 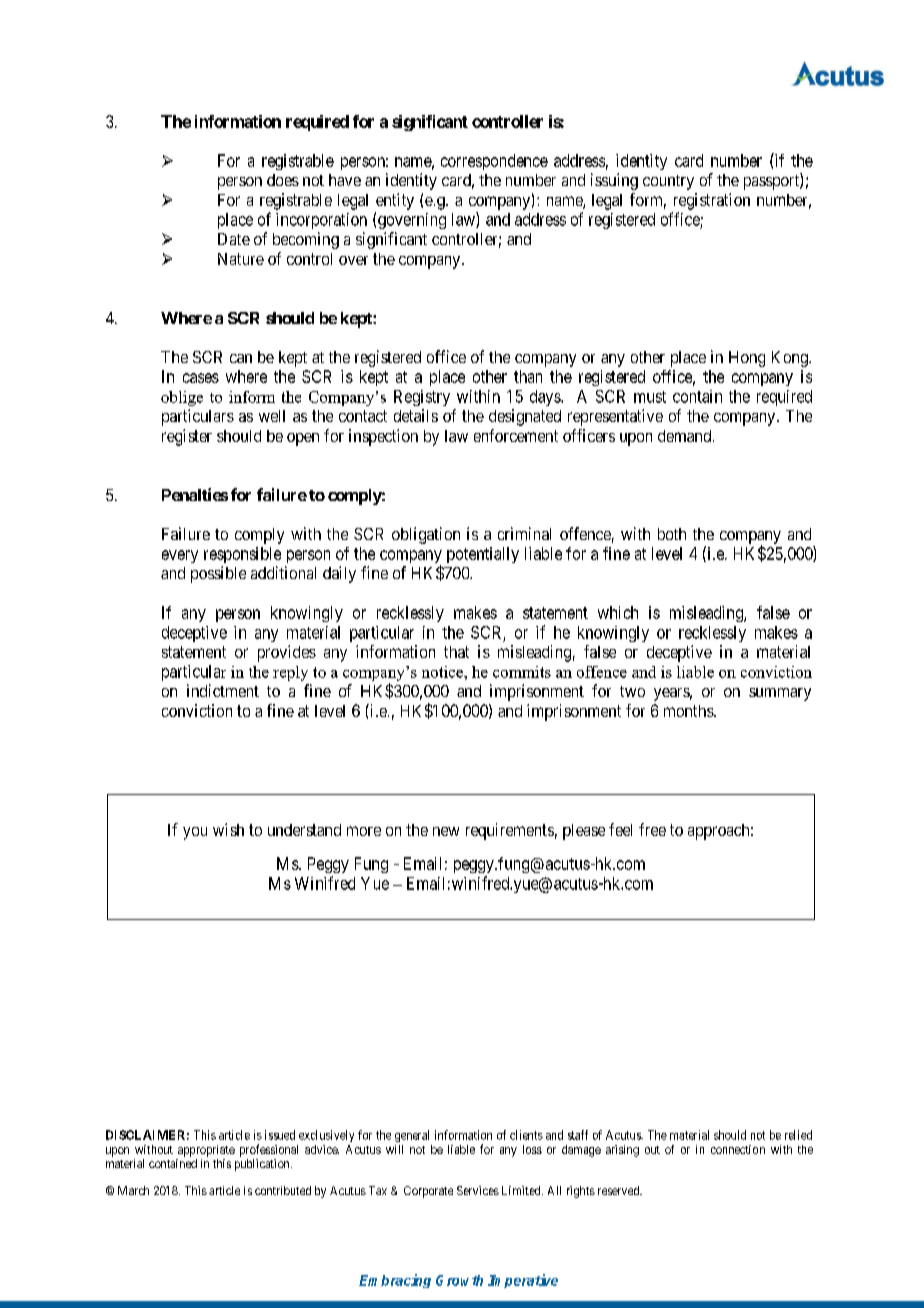 What do you see at coordinates (494, 162) in the screenshot?
I see `correspondence` at bounding box center [494, 162].
